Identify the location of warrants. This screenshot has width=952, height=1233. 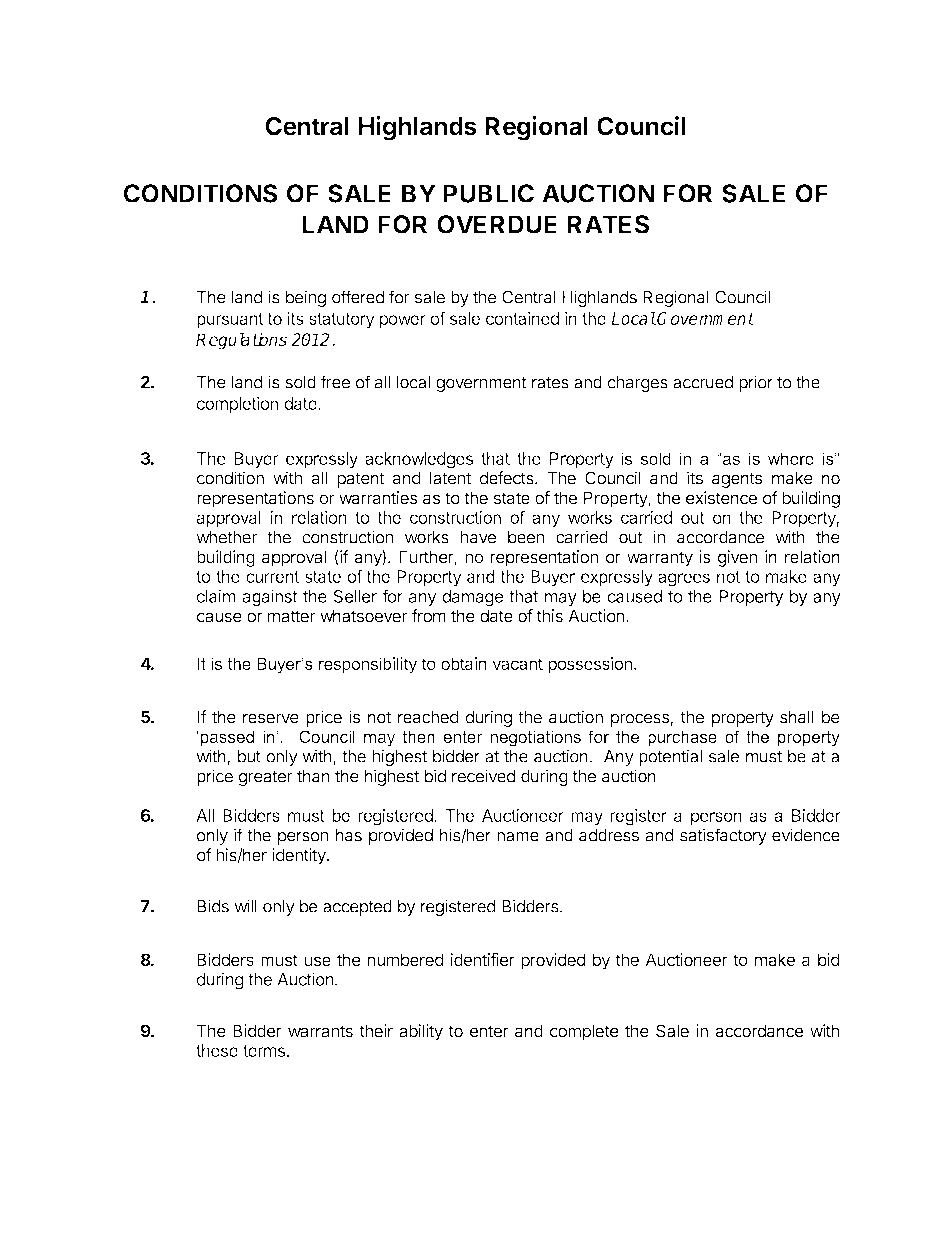
(320, 1031).
